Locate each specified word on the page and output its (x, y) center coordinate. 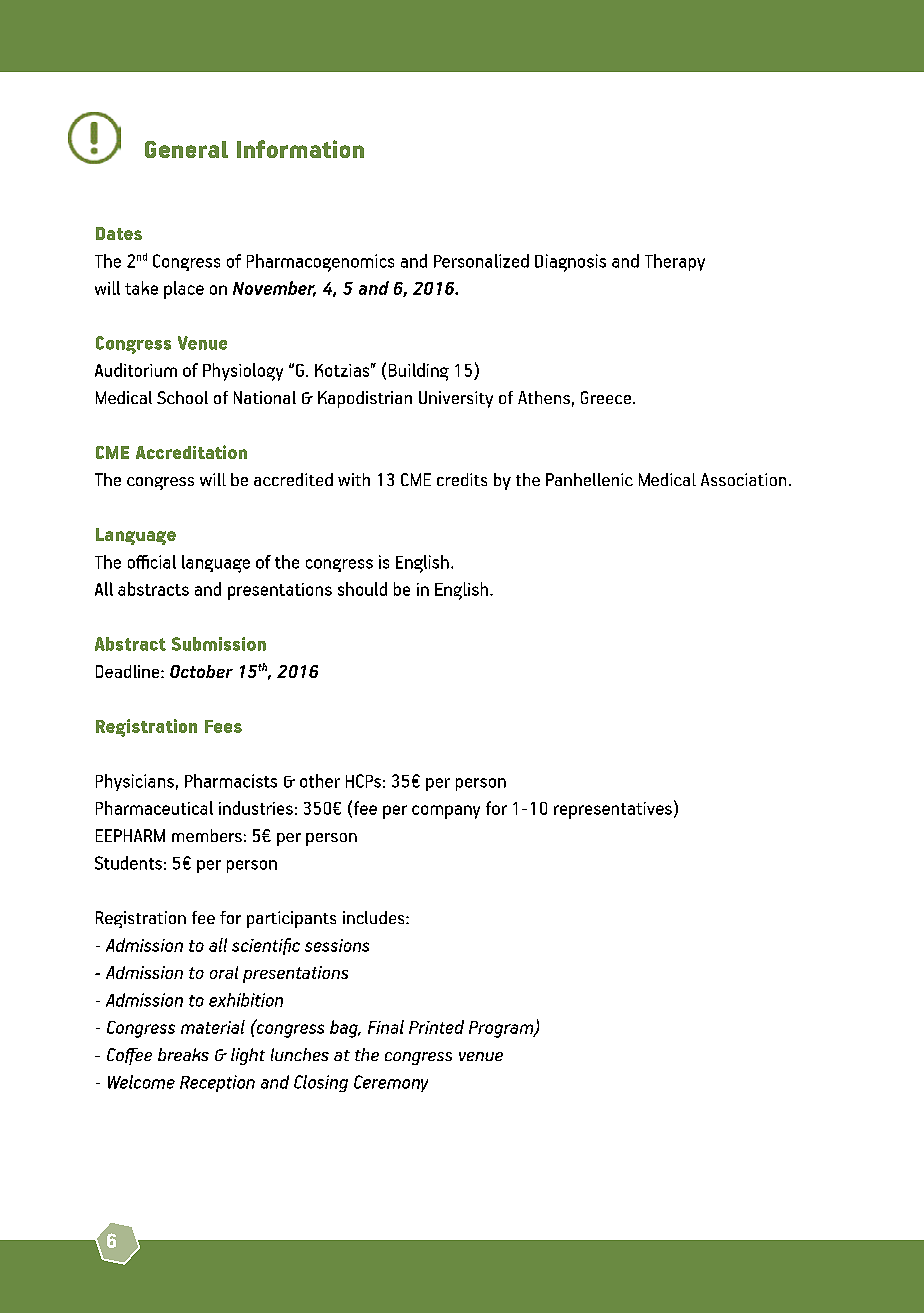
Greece (607, 397)
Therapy (675, 262)
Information (300, 149)
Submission (219, 644)
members (207, 835)
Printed (436, 1027)
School (182, 397)
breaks (183, 1054)
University (456, 399)
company (446, 812)
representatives (613, 810)
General (186, 149)
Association (743, 479)
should (362, 589)
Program (502, 1029)
